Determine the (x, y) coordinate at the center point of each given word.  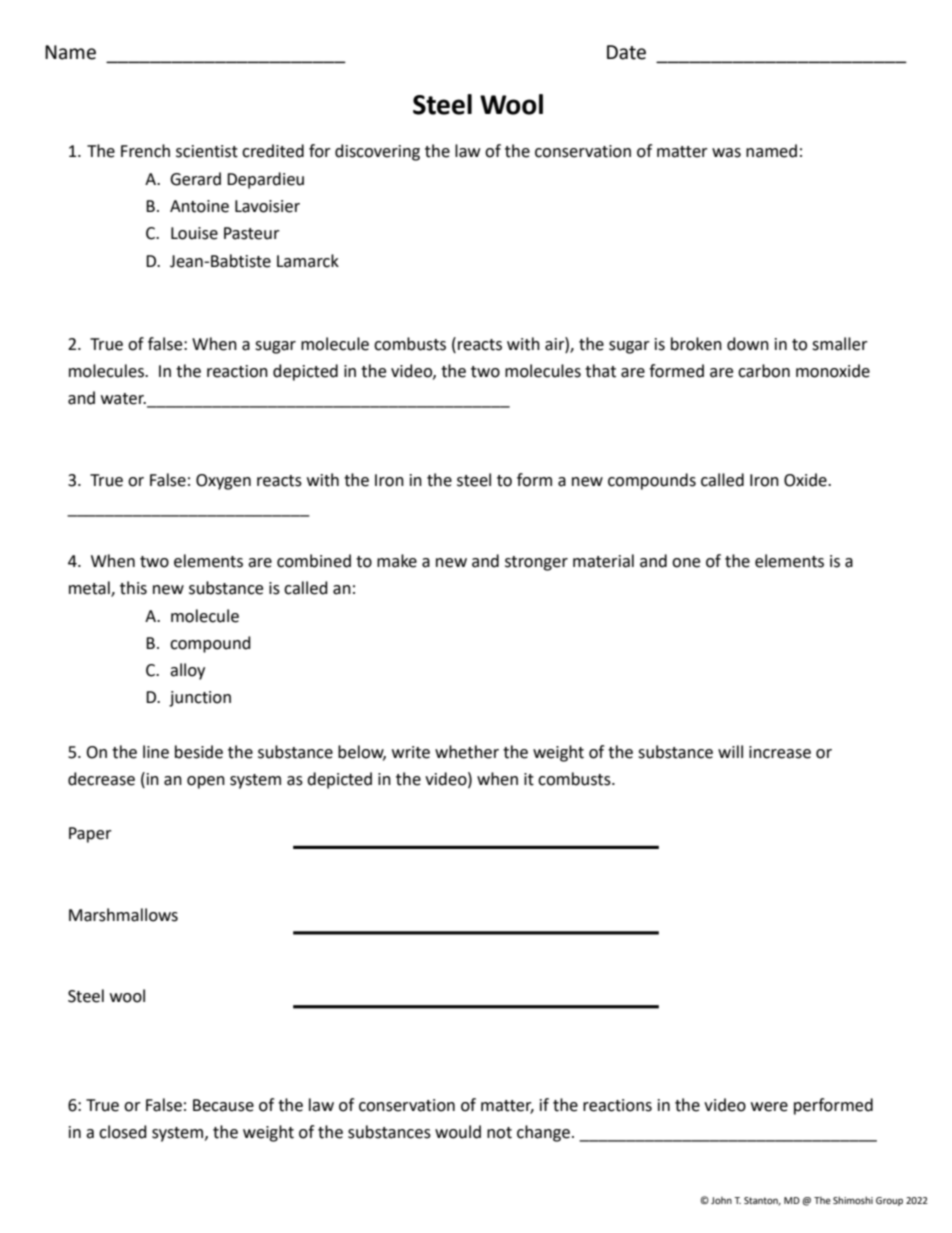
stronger (536, 563)
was (726, 153)
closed (123, 1132)
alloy (187, 671)
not (499, 1133)
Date (626, 52)
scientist (207, 151)
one (686, 563)
